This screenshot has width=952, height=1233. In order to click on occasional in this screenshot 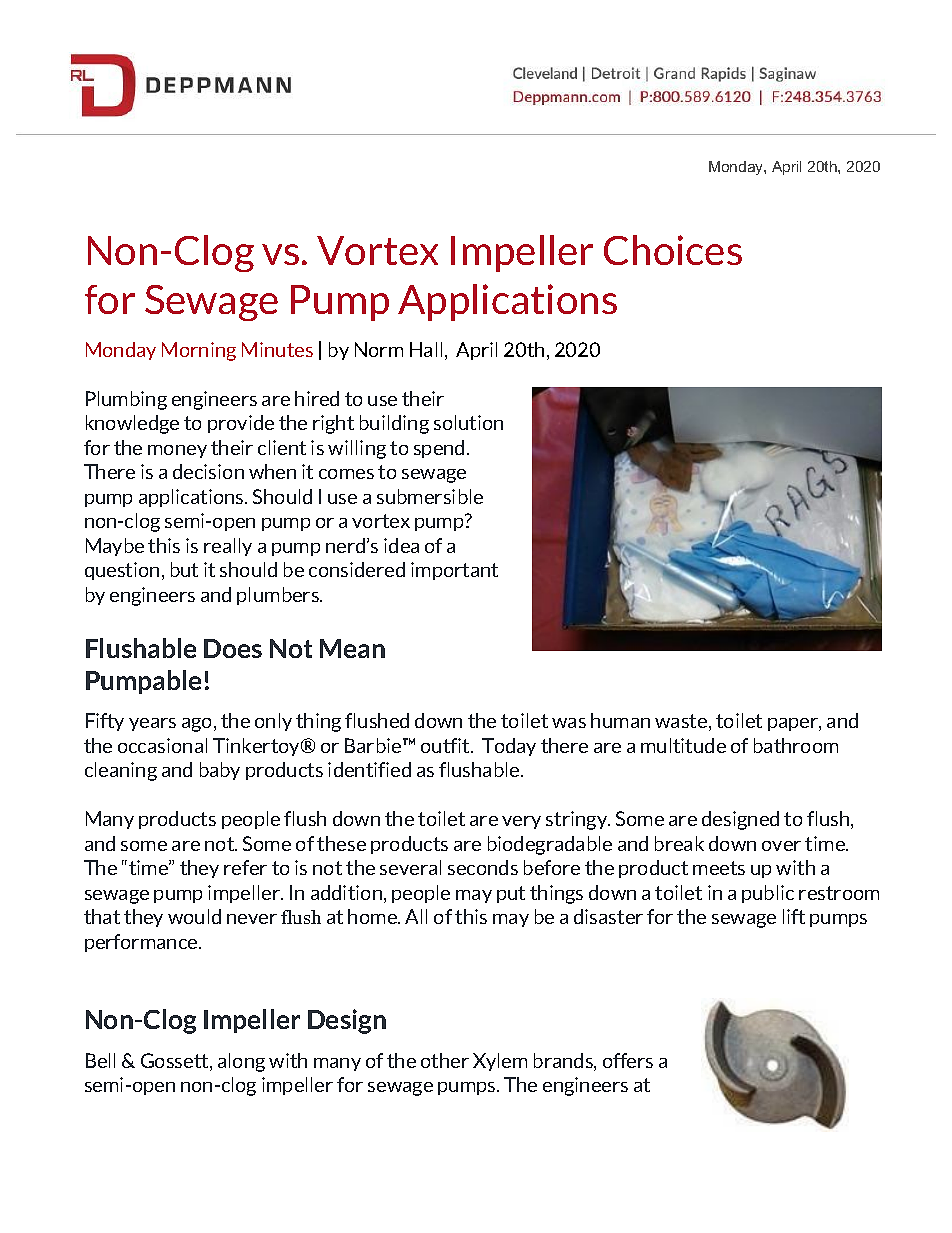, I will do `click(162, 745)`.
